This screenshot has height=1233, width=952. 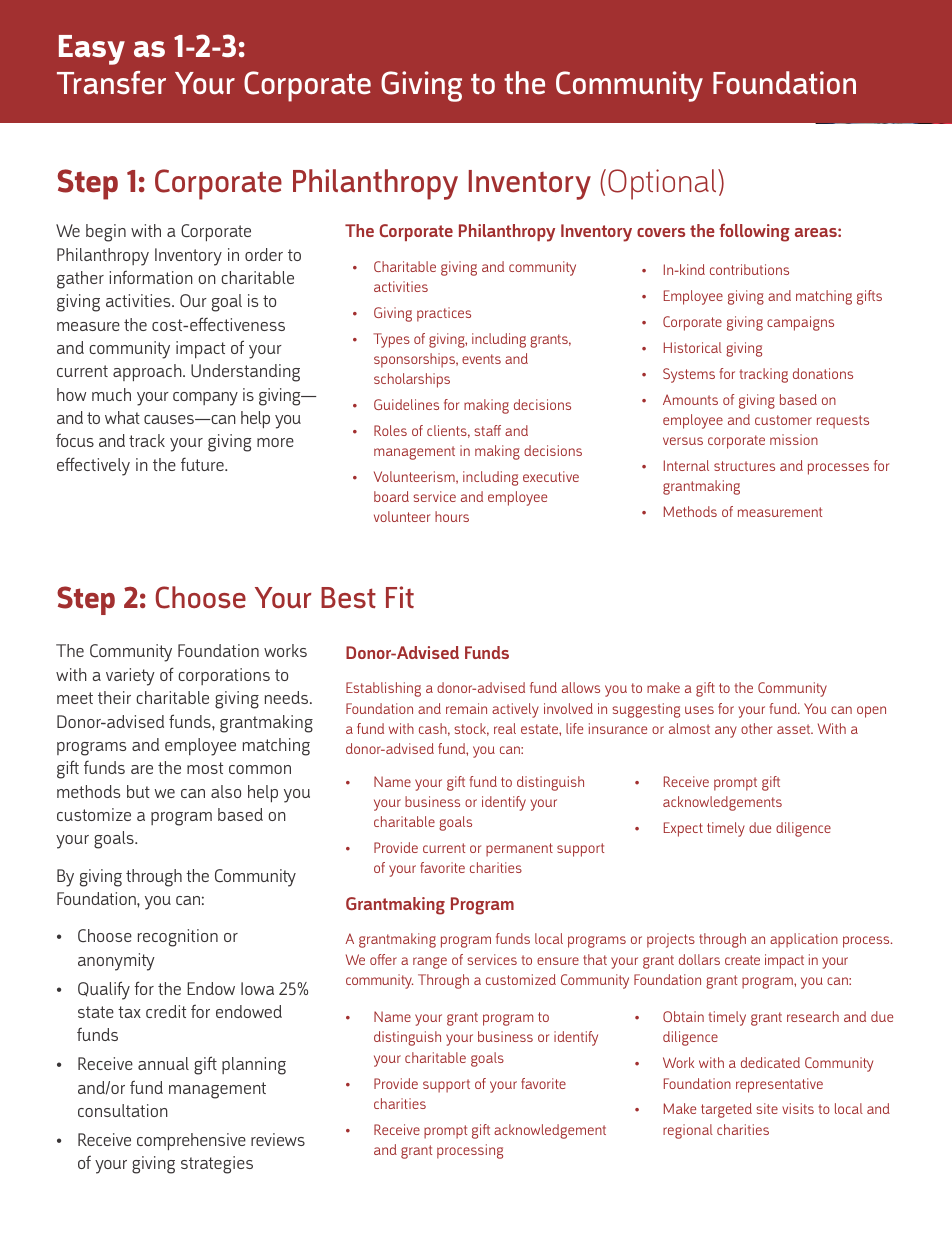 I want to click on also, so click(x=226, y=791).
